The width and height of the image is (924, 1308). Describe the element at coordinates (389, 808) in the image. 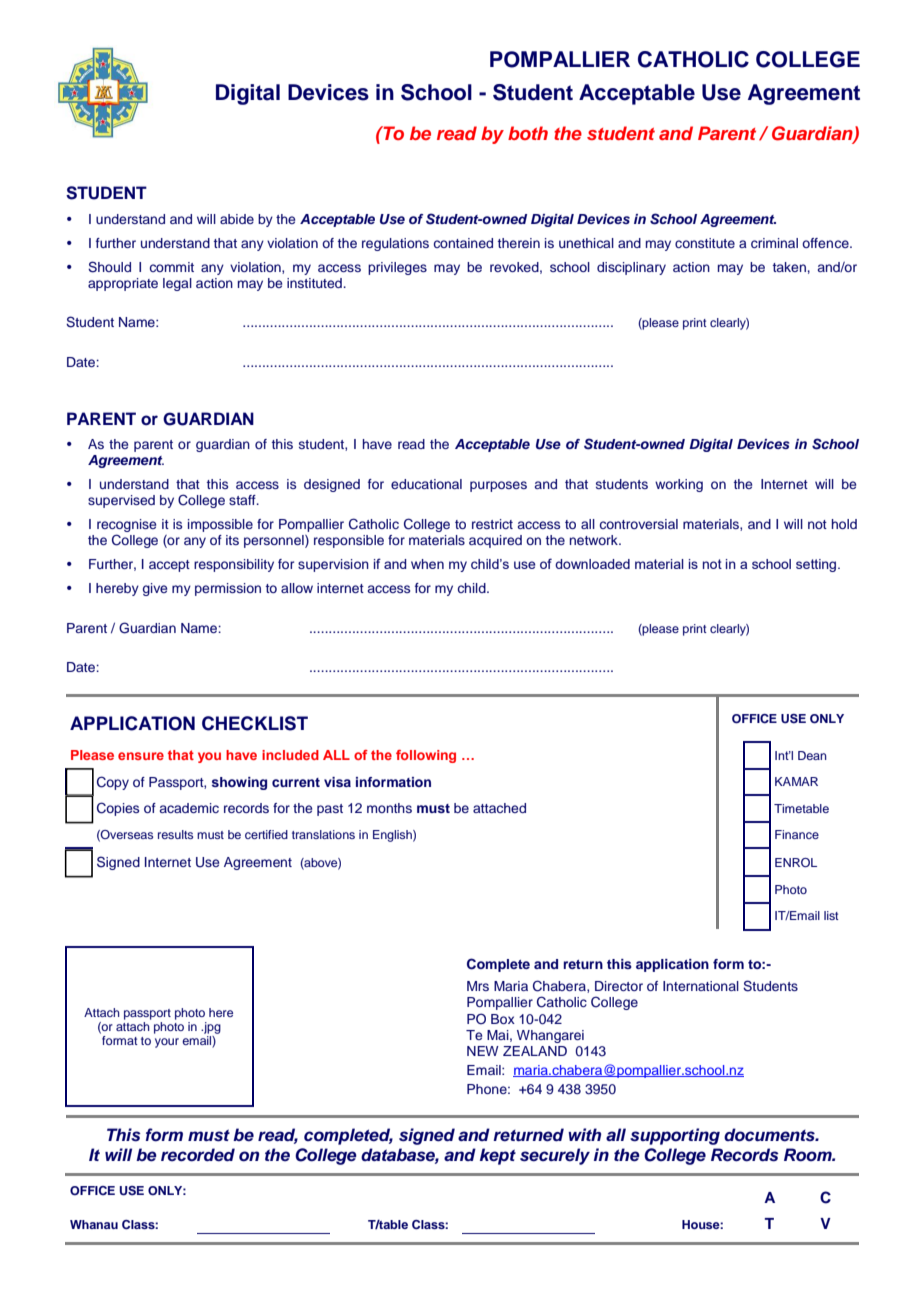

I see `months` at that location.
